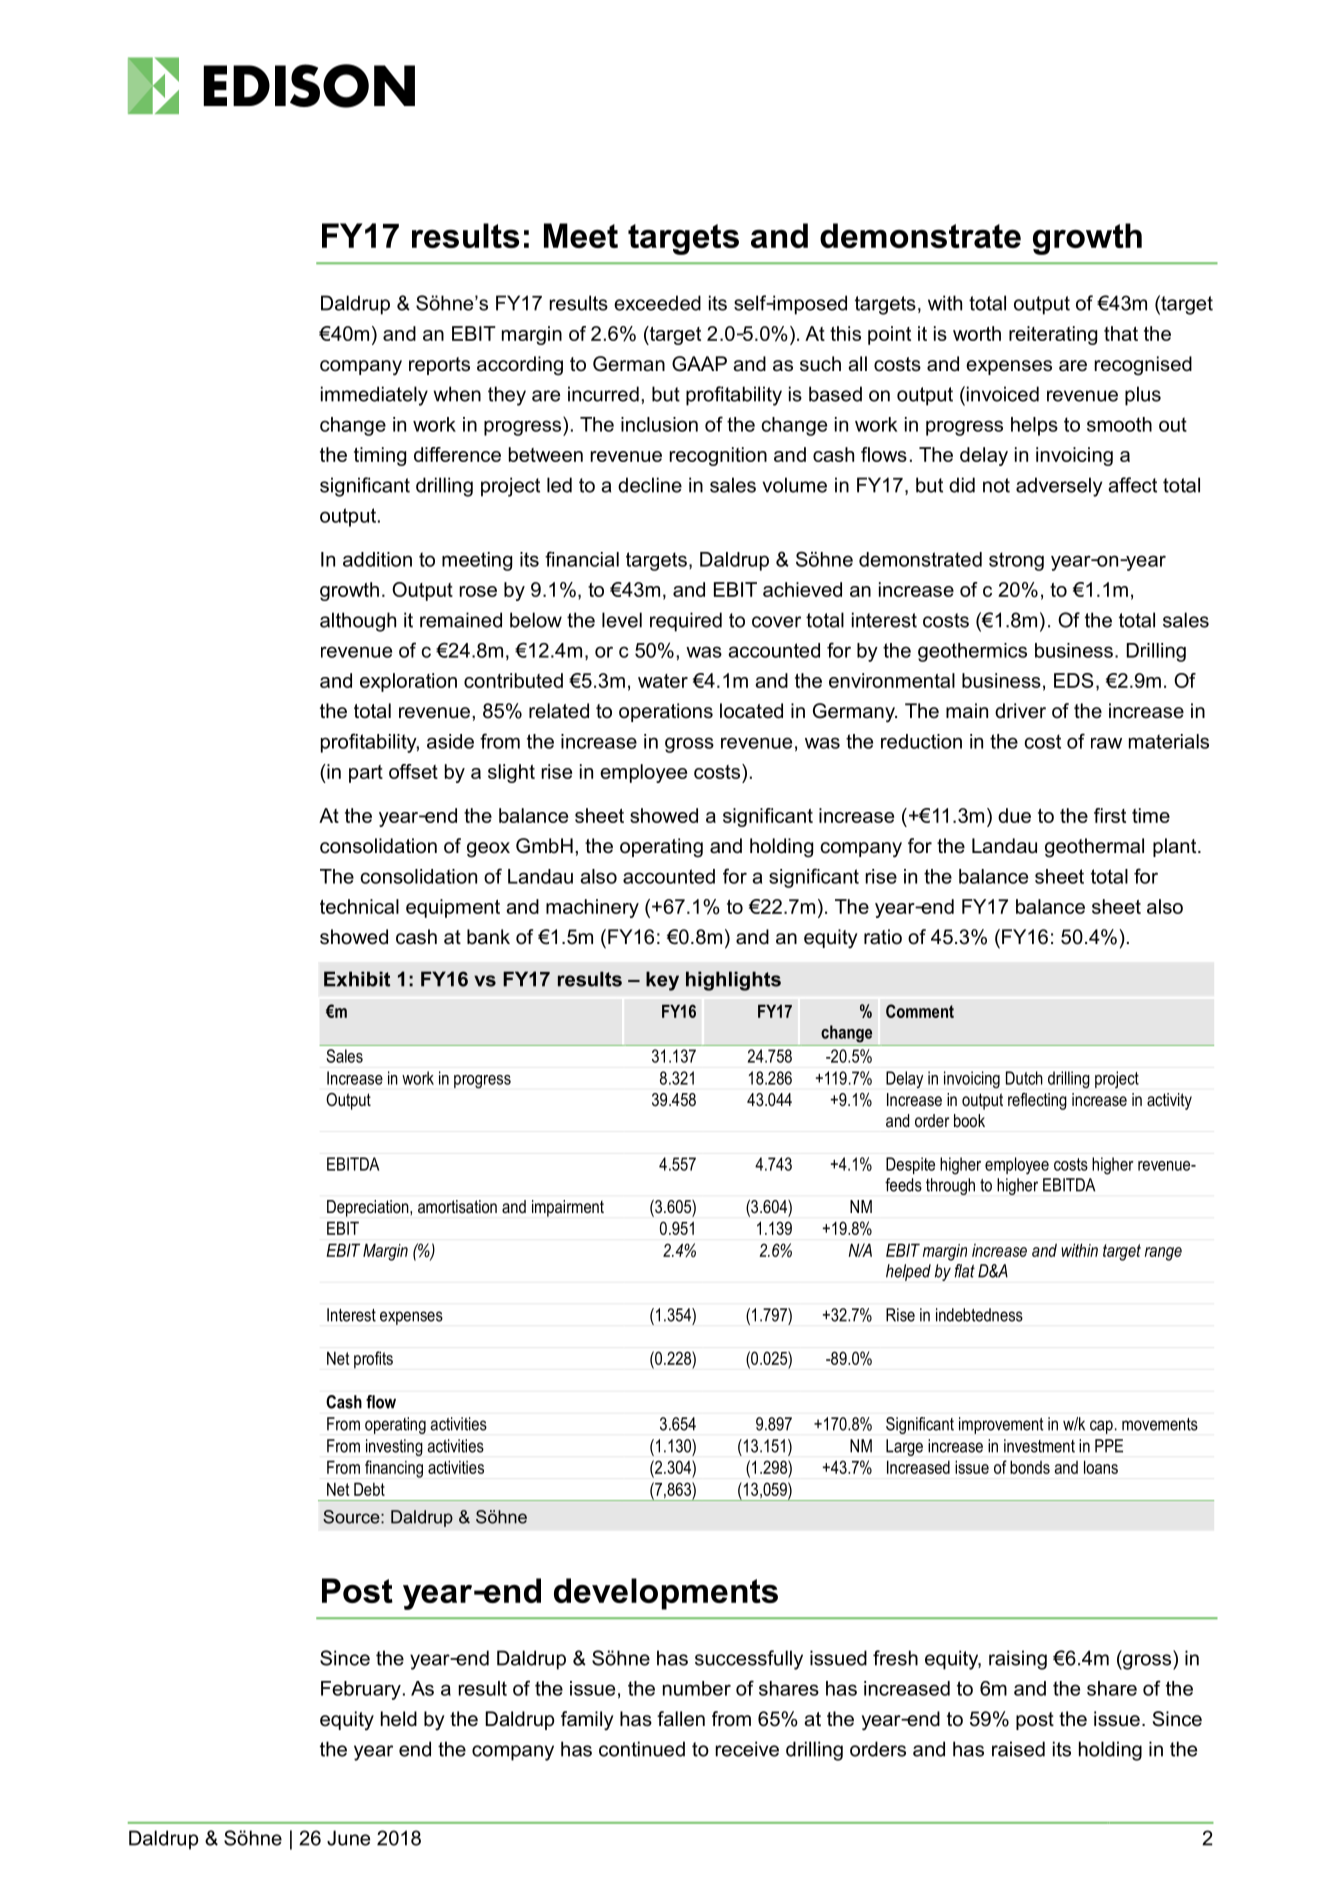  What do you see at coordinates (747, 1749) in the screenshot?
I see `receive` at bounding box center [747, 1749].
